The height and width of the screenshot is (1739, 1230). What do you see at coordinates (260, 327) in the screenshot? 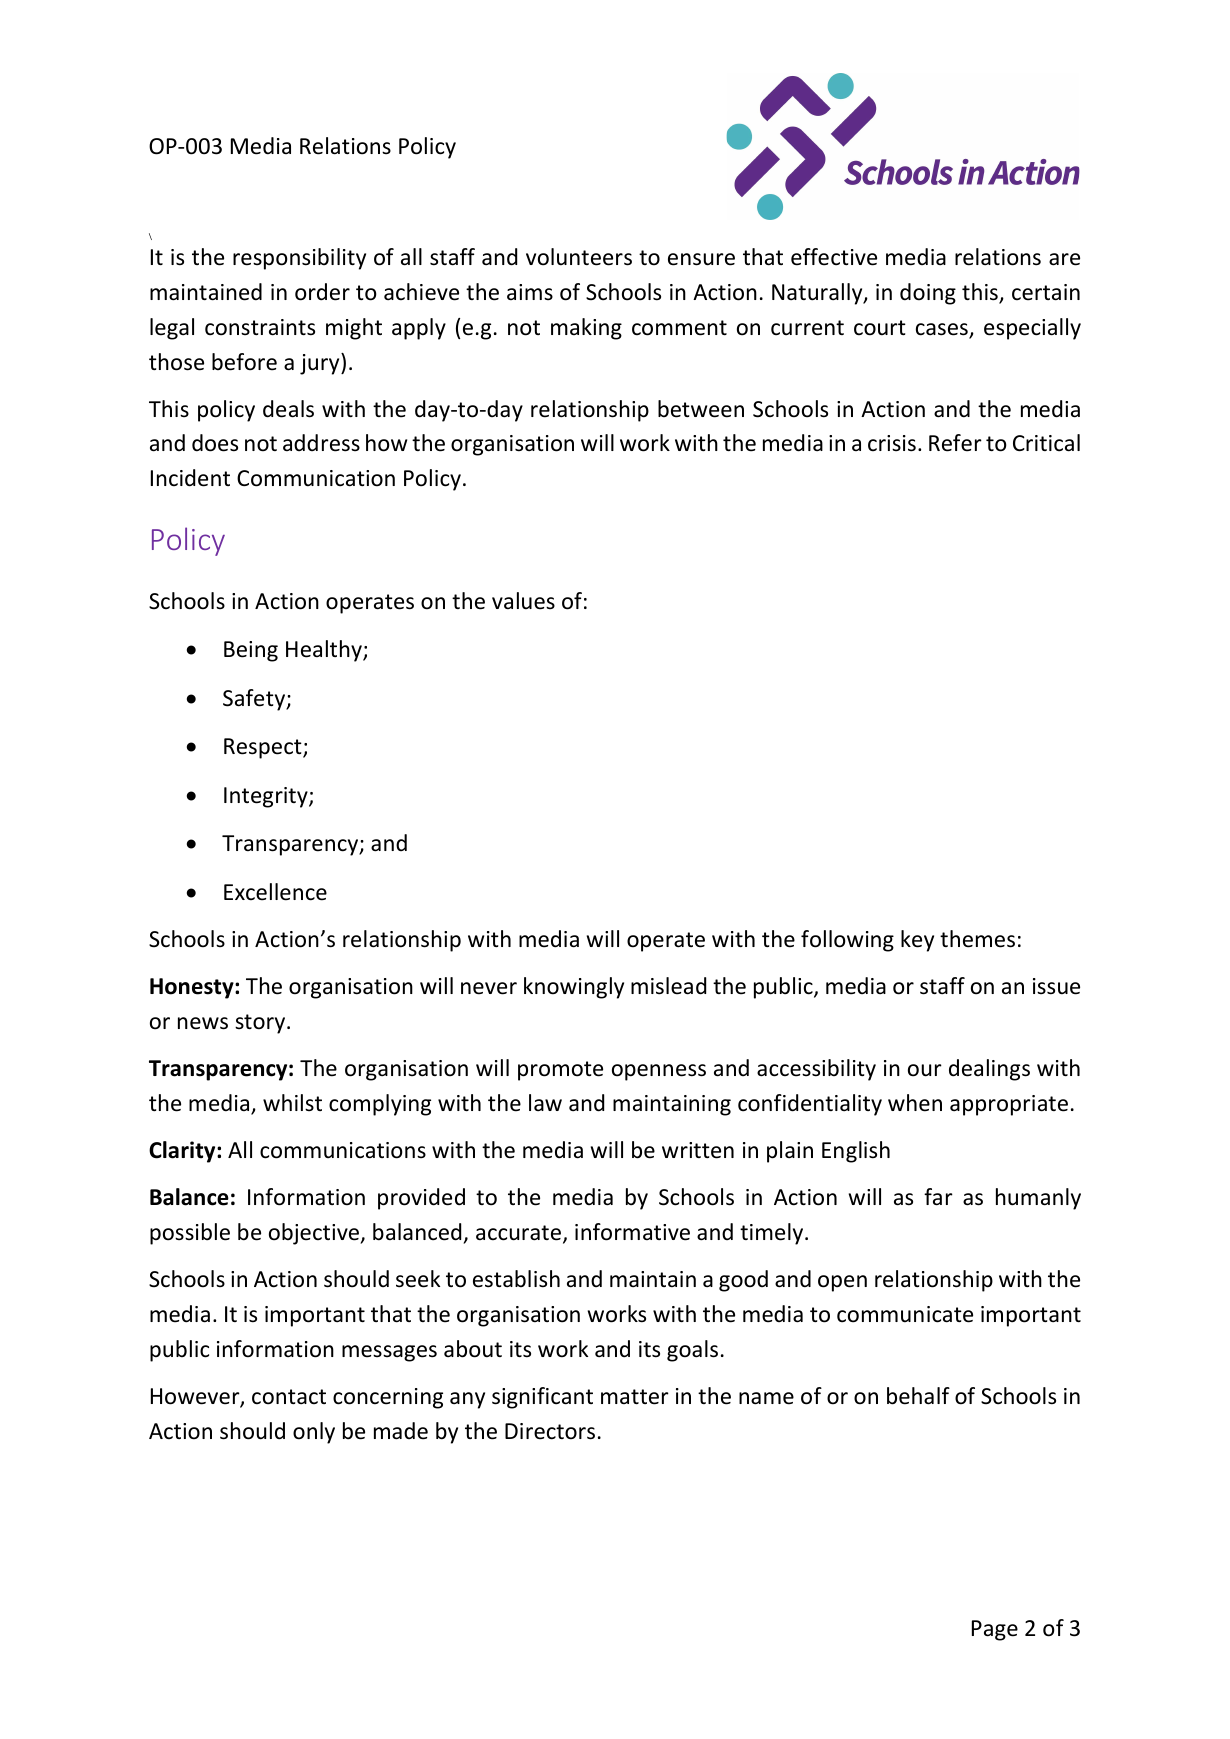
I see `constraints` at bounding box center [260, 327].
